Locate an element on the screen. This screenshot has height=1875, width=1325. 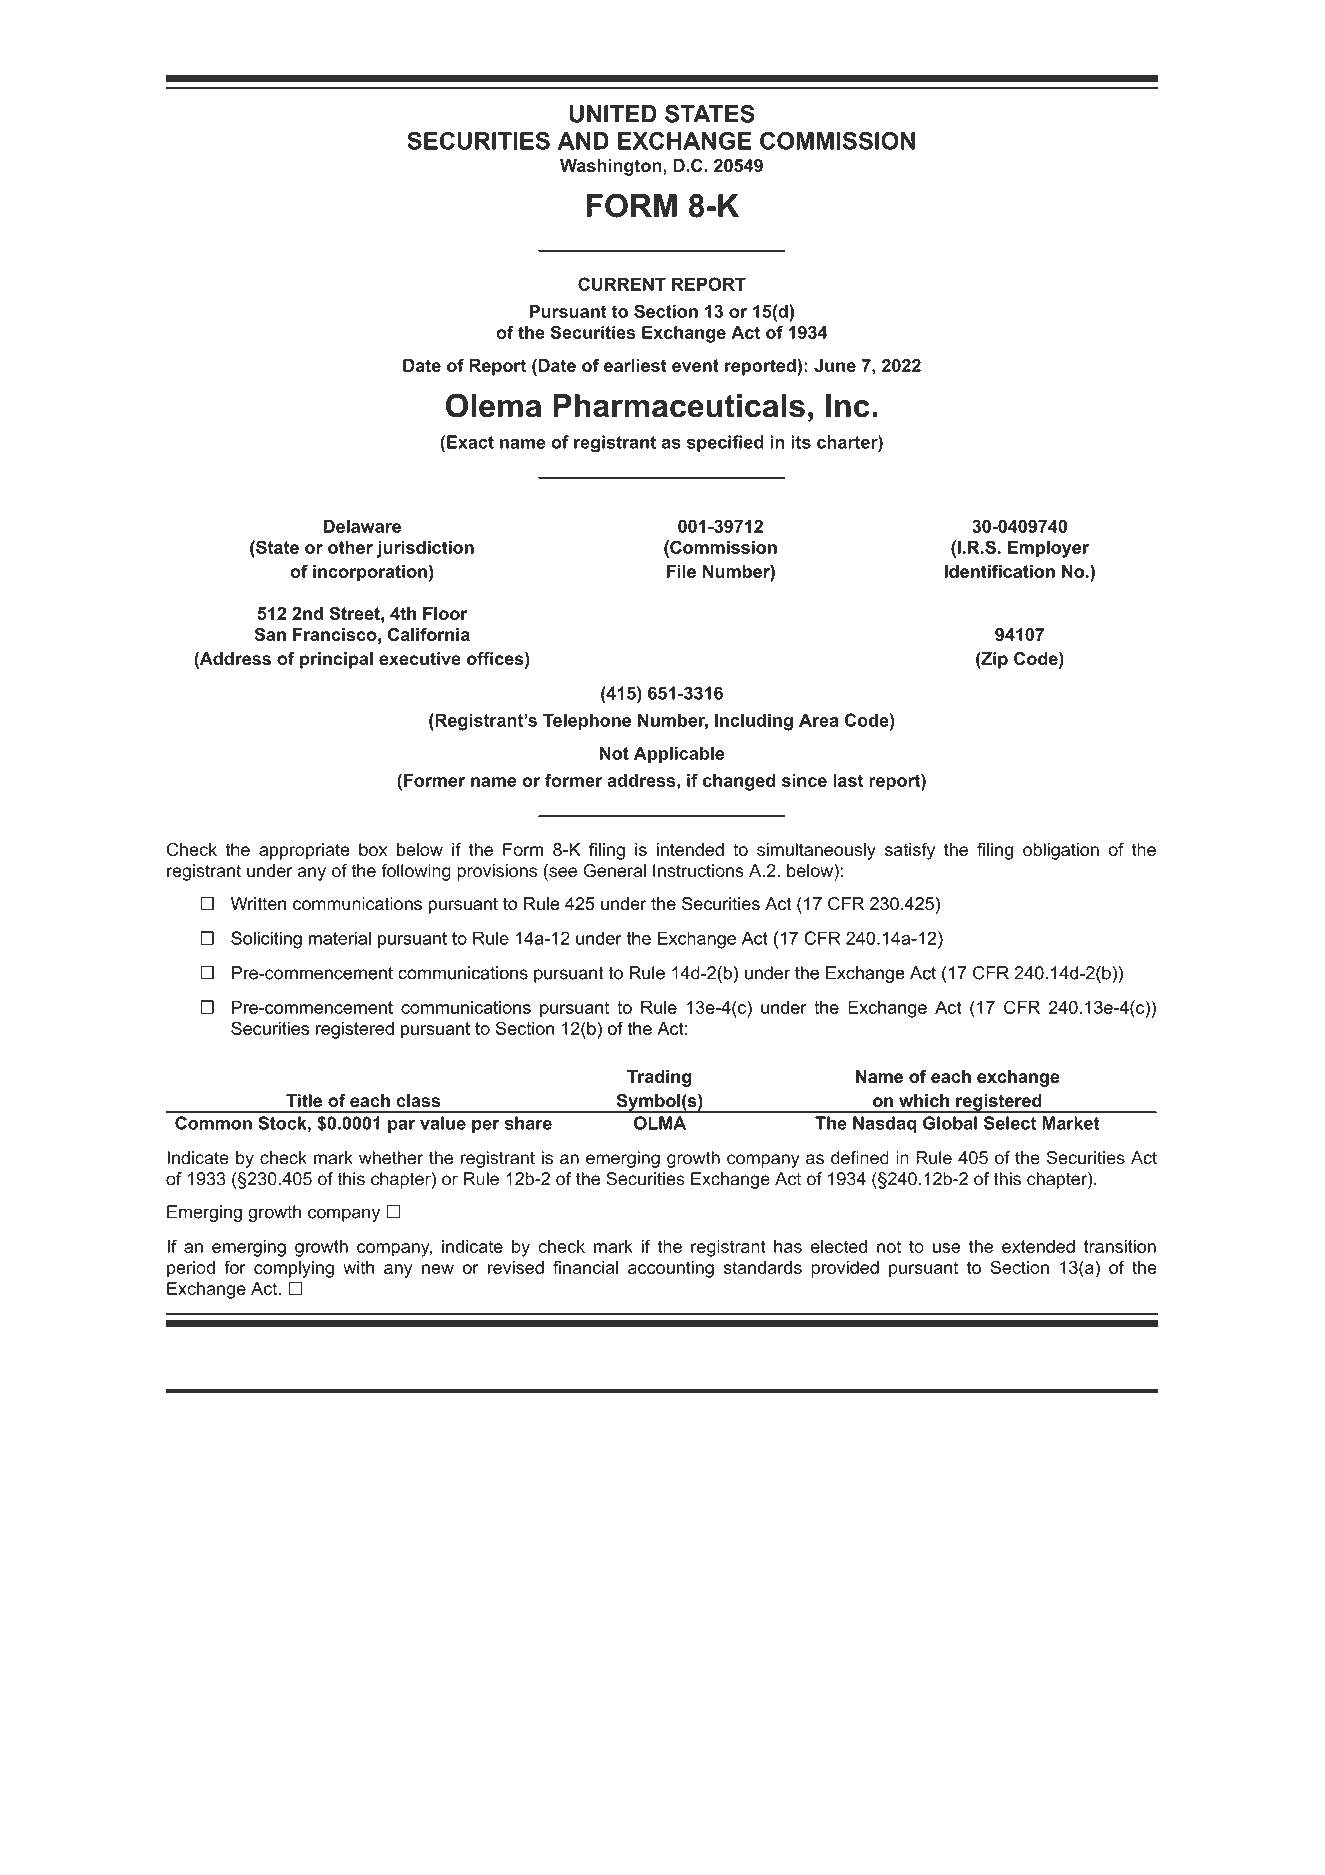
Soliciting is located at coordinates (266, 940).
